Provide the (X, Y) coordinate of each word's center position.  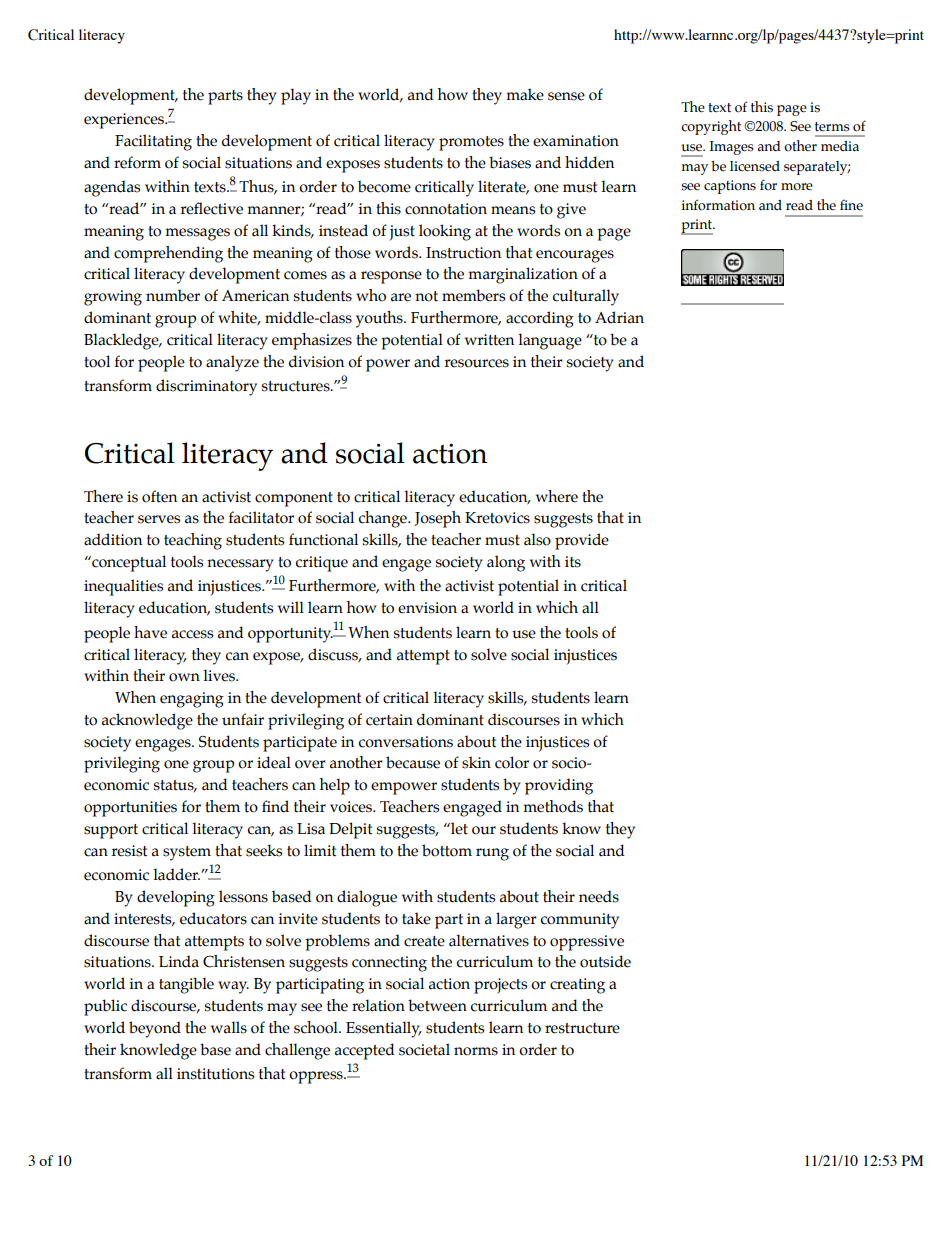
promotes (471, 143)
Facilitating (153, 142)
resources (477, 363)
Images (732, 148)
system (187, 853)
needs (599, 896)
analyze (232, 363)
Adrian (619, 317)
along (506, 563)
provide (582, 541)
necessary (240, 565)
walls (229, 1027)
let (458, 828)
